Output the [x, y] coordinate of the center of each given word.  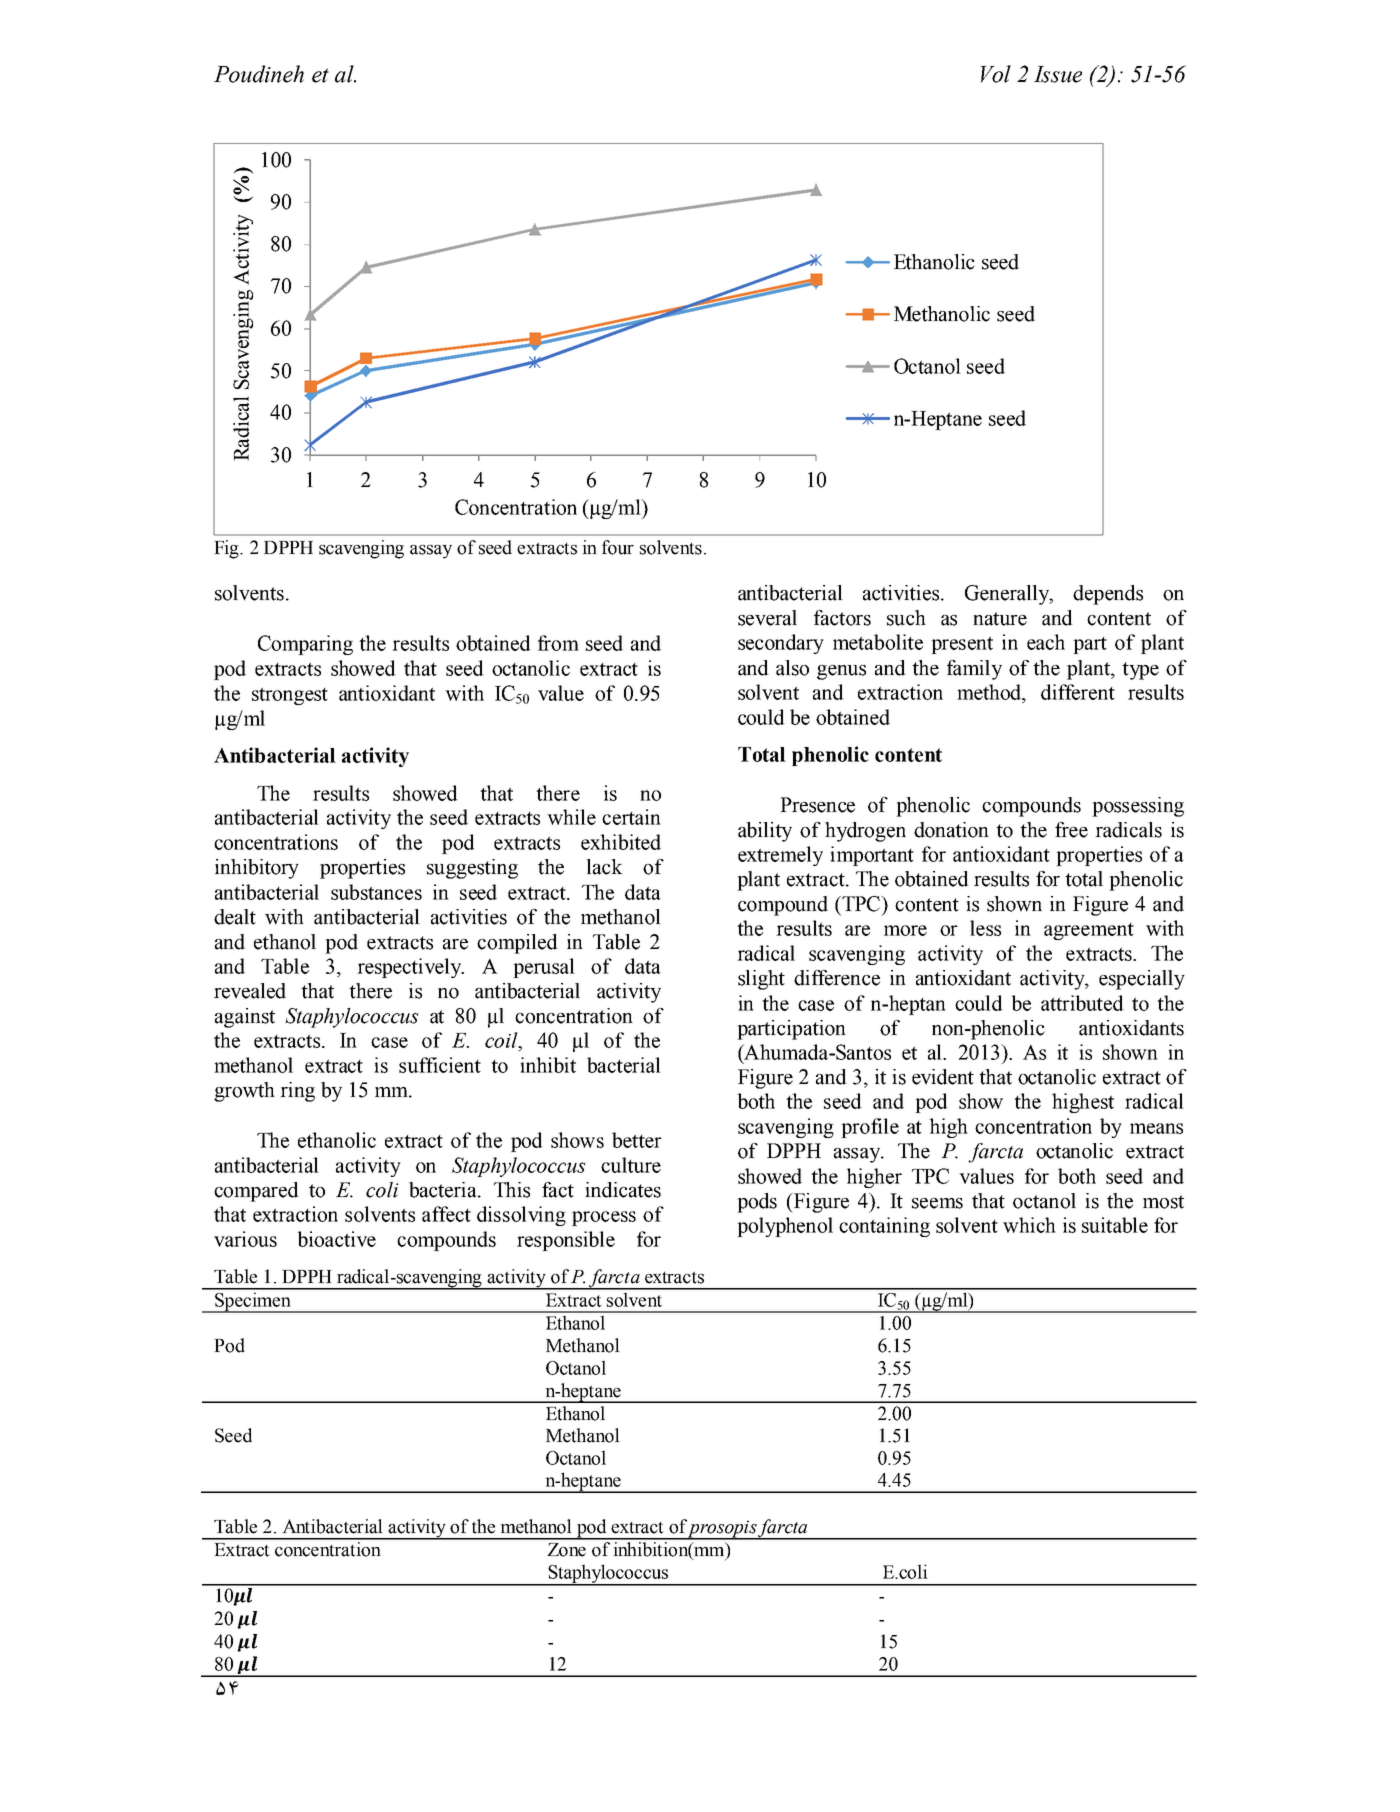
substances [376, 892]
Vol [995, 74]
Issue [1058, 74]
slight [761, 980]
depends [1108, 595]
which [1029, 1225]
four [618, 547]
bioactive [336, 1239]
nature [1000, 619]
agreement [1089, 931]
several [767, 618]
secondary [781, 644]
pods [757, 1203]
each [1046, 642]
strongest [290, 696]
